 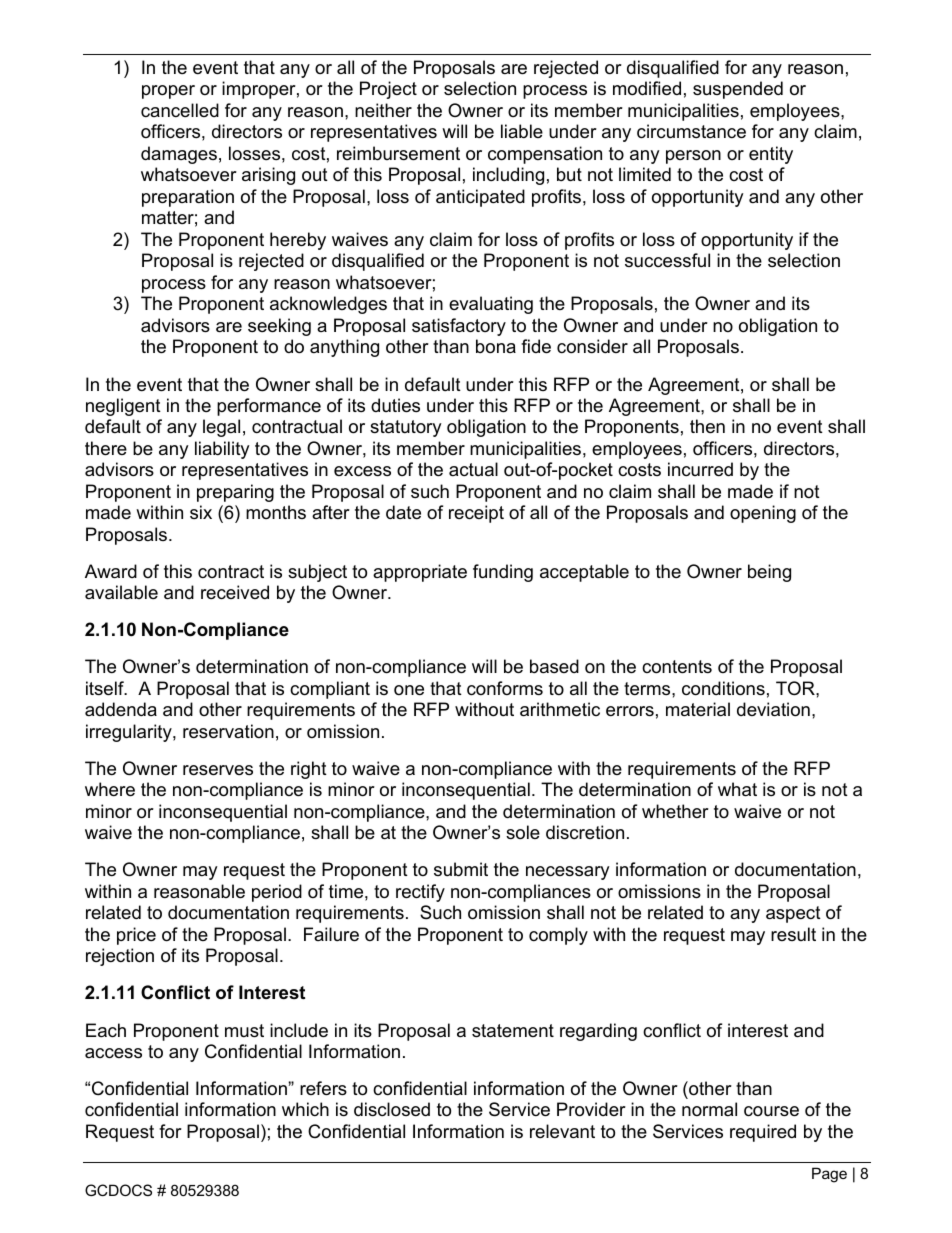 I want to click on cancelled, so click(x=180, y=110).
